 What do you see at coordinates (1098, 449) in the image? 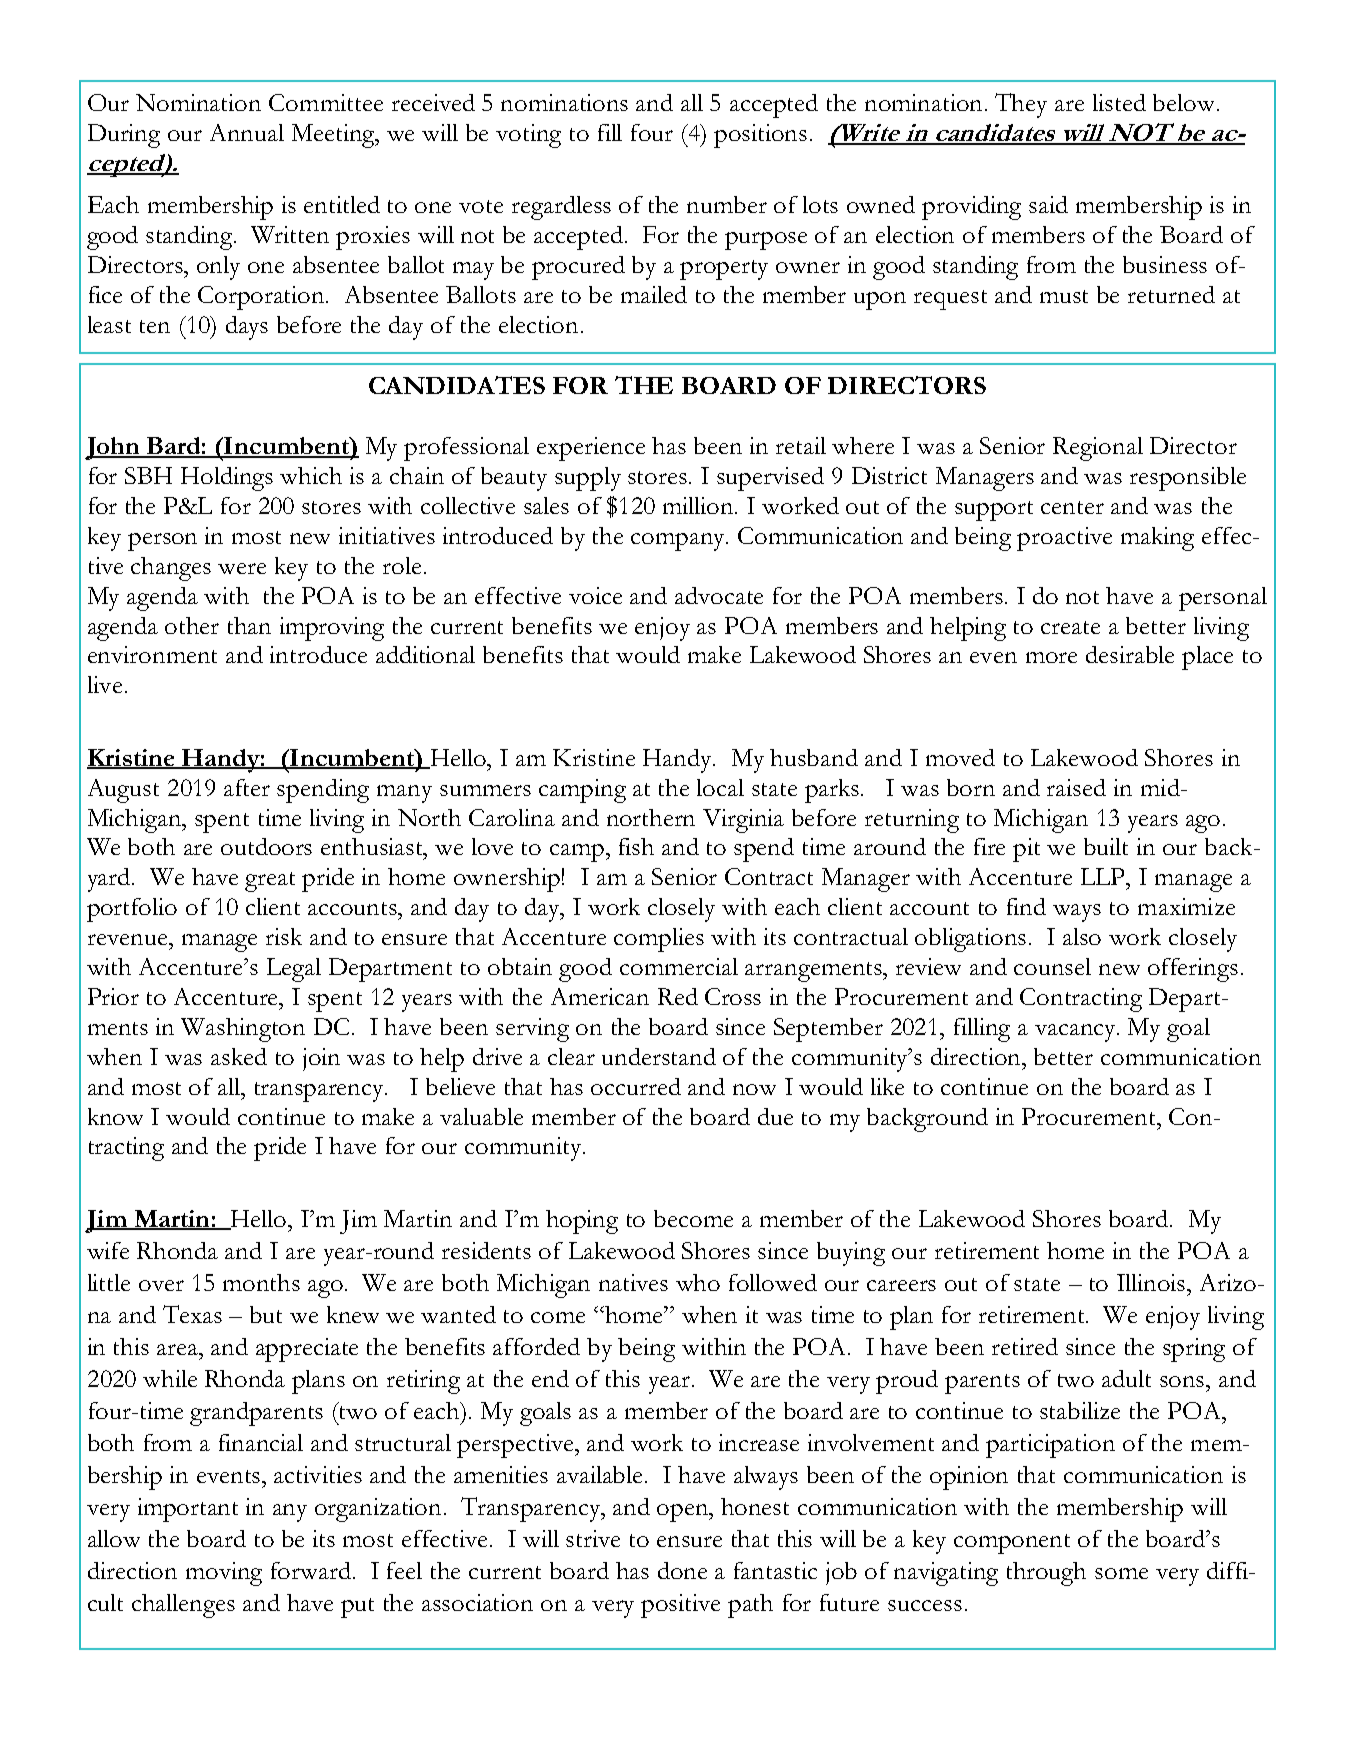
I see `Regional` at bounding box center [1098, 449].
